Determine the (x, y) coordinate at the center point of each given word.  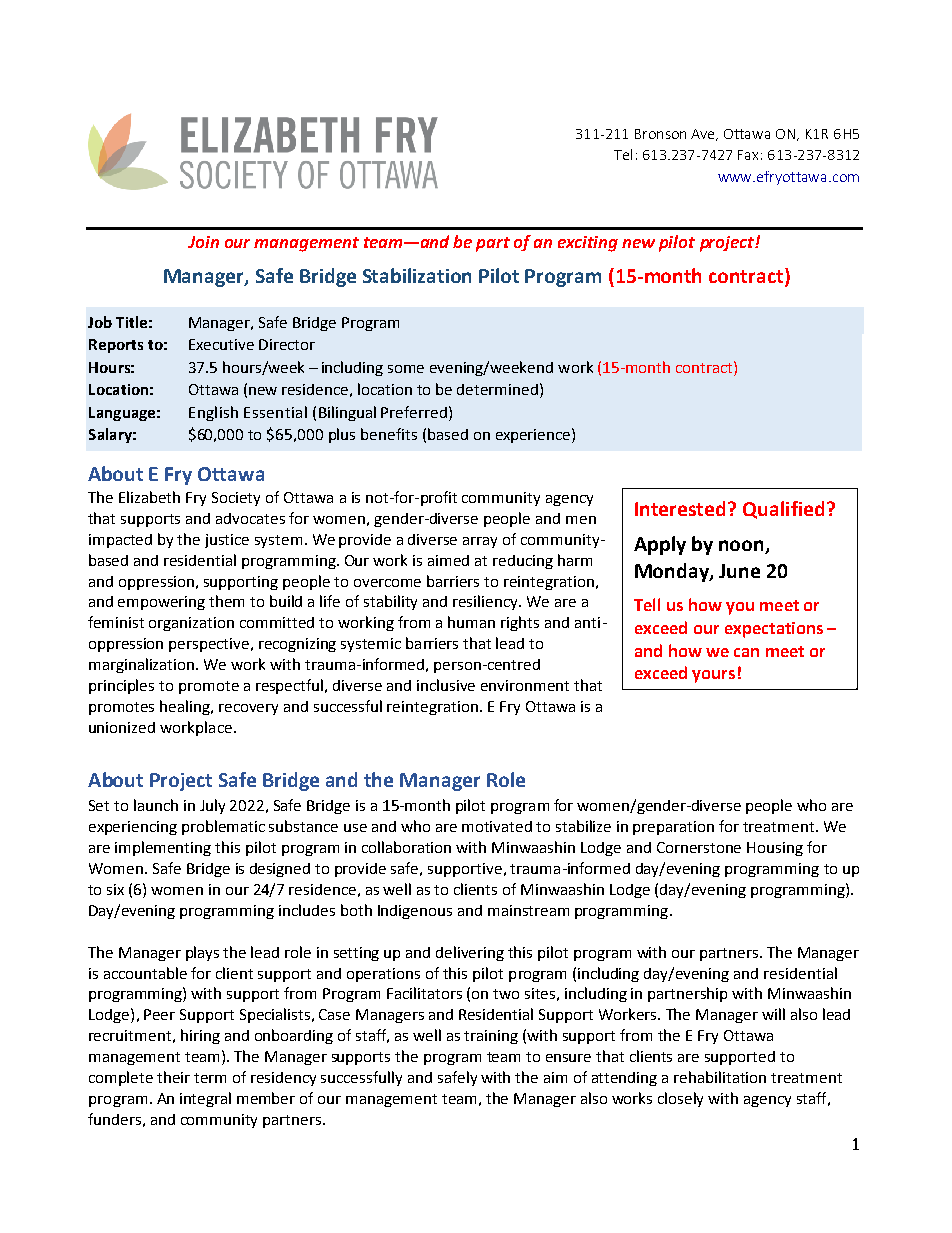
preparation (673, 828)
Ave (704, 135)
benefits (389, 434)
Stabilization (417, 275)
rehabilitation (720, 1077)
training (491, 1037)
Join (203, 242)
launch (156, 805)
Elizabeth (149, 497)
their (173, 1077)
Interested (682, 508)
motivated (497, 826)
